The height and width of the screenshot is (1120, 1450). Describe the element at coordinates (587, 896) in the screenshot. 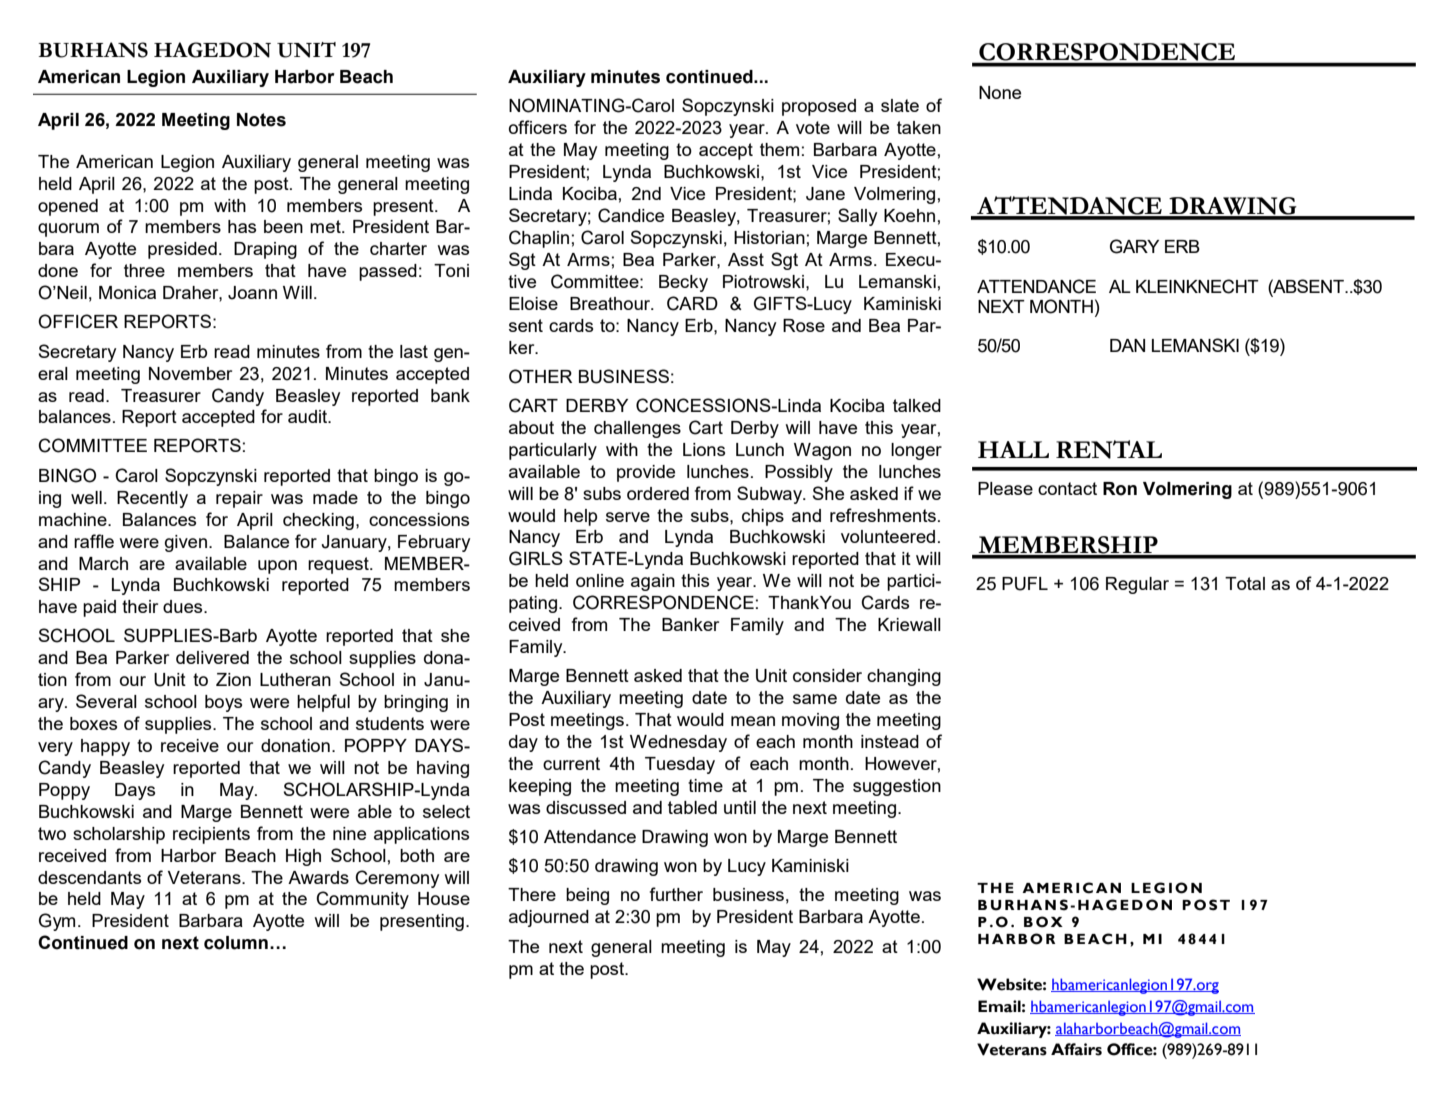

I see `being` at that location.
